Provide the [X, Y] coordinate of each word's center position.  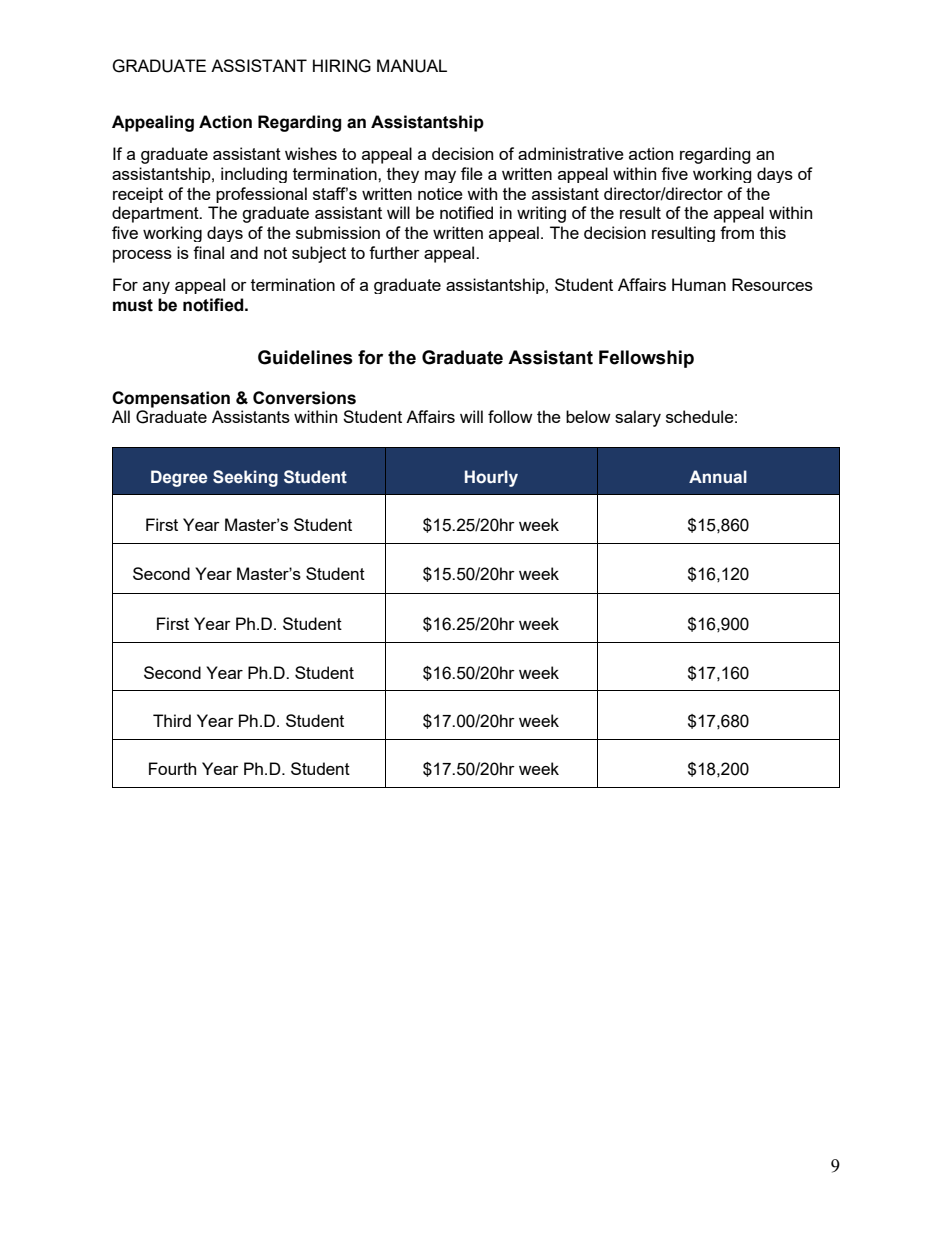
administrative [571, 153]
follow [510, 416]
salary [638, 418]
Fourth [172, 768]
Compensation [171, 399]
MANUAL [412, 66]
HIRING [342, 66]
